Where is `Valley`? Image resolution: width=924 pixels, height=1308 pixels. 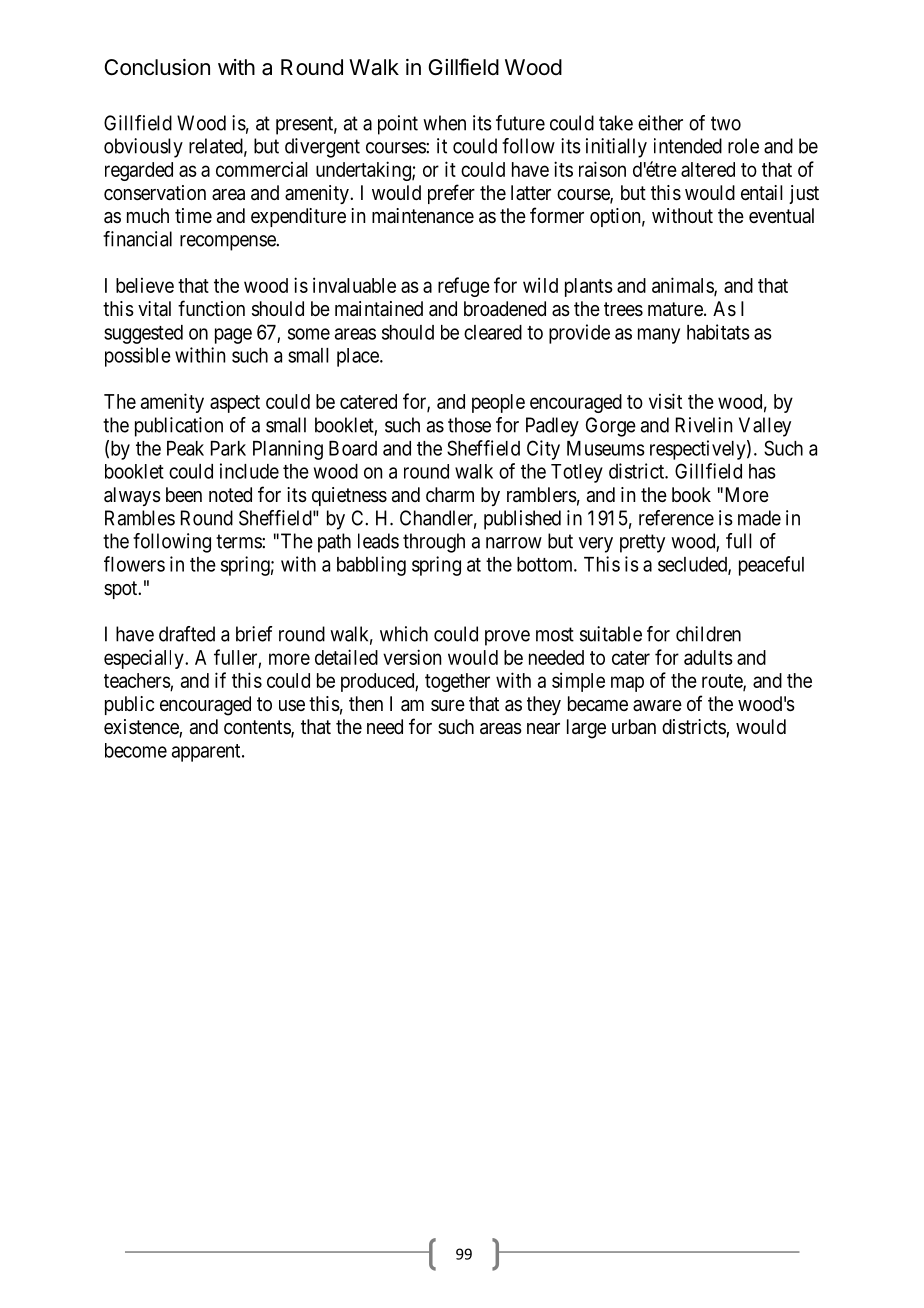
Valley is located at coordinates (765, 427).
